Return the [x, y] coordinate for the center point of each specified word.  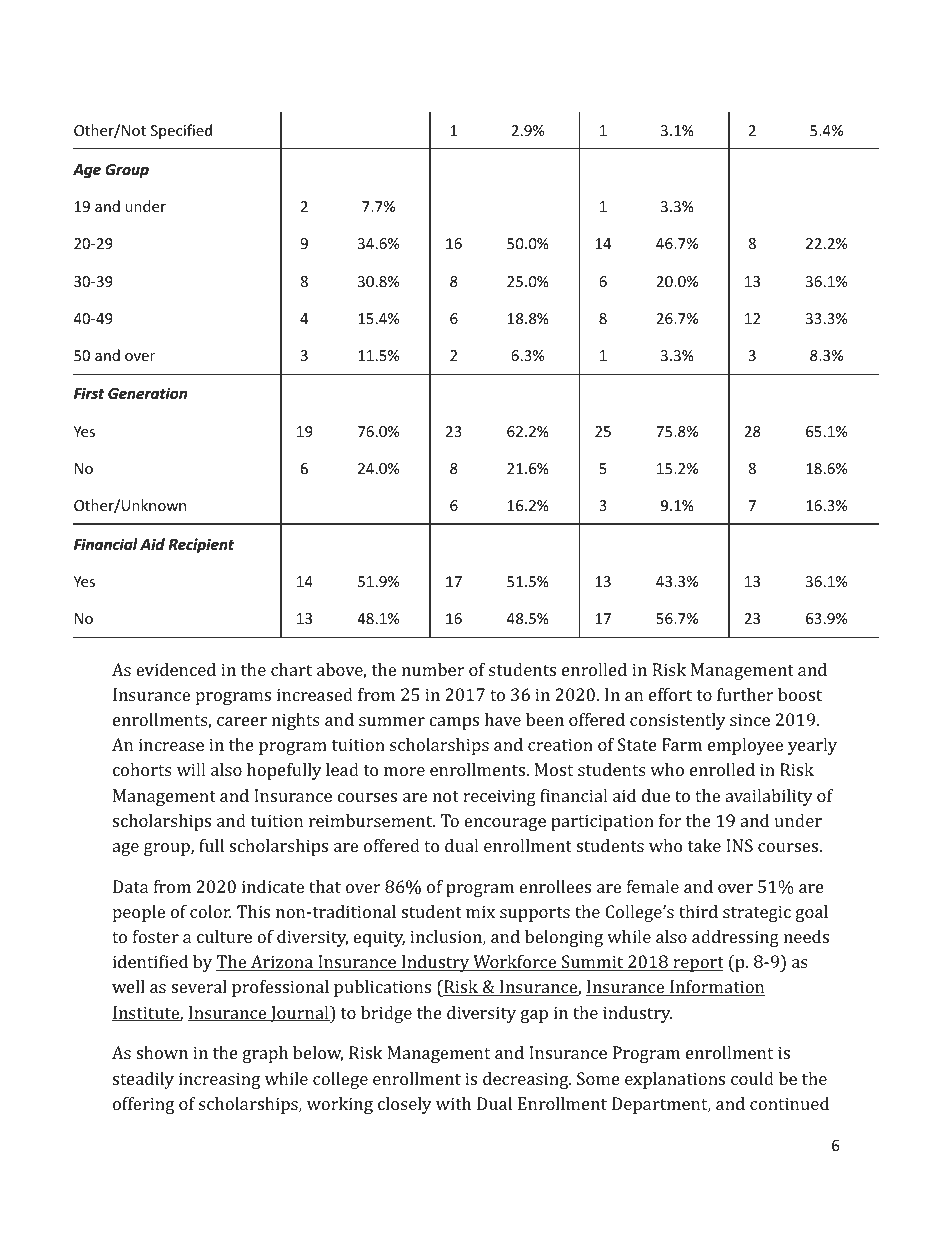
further [745, 694]
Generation [147, 393]
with [453, 1103]
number [433, 669]
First [89, 393]
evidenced [176, 669]
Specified [181, 131]
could [752, 1078]
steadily [143, 1080]
